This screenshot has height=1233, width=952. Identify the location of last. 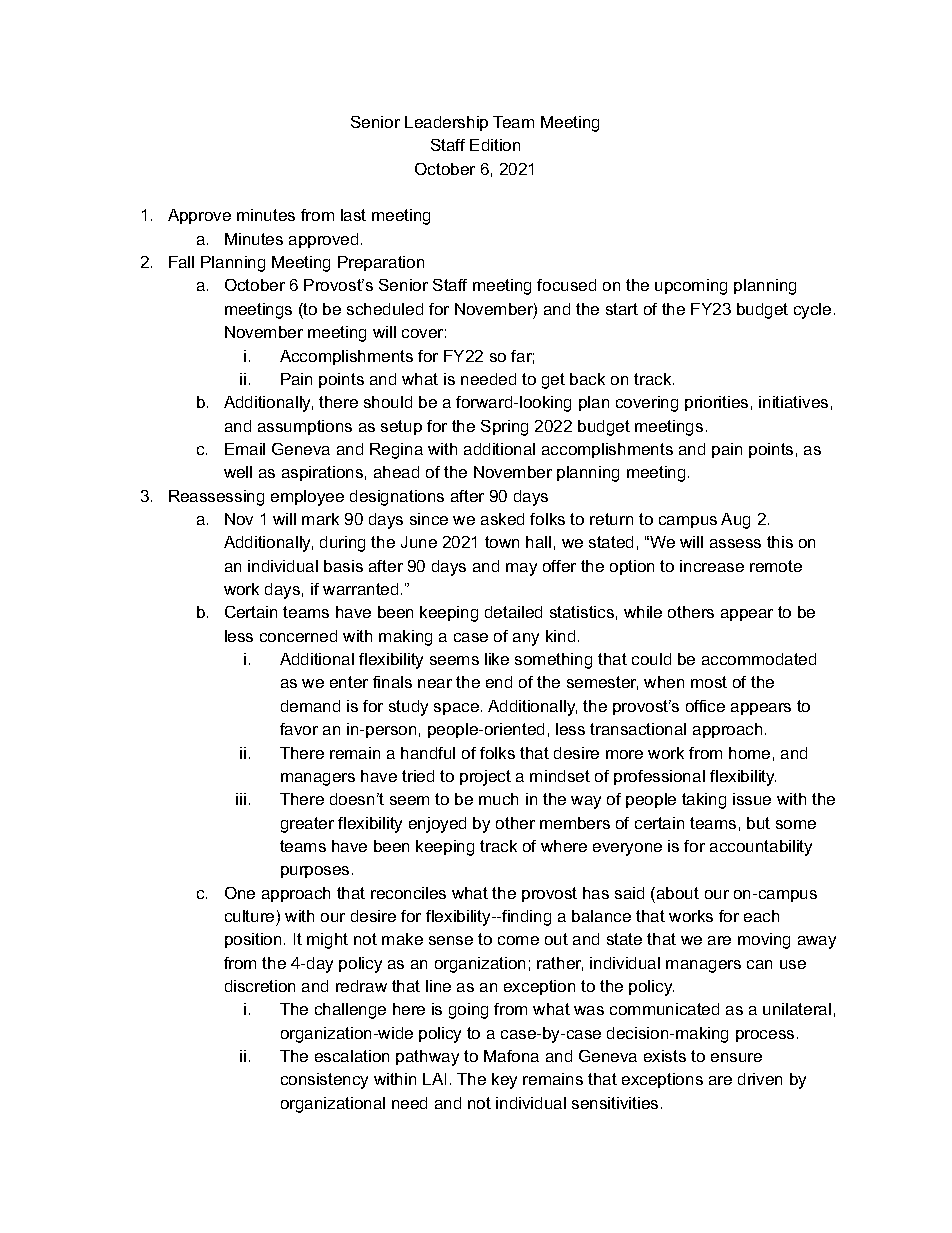
(353, 215).
